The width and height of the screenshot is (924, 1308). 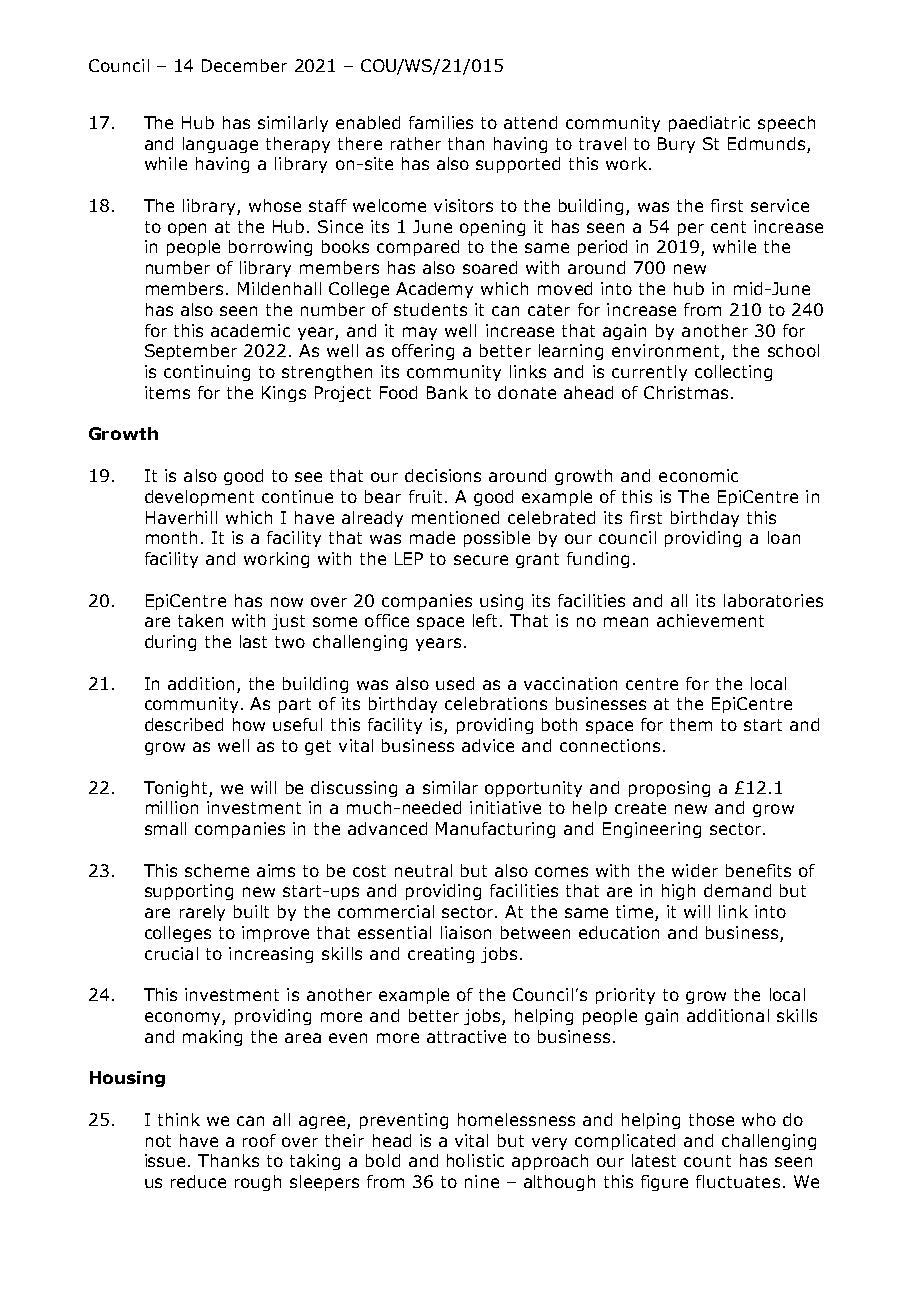 What do you see at coordinates (709, 124) in the screenshot?
I see `paediatric` at bounding box center [709, 124].
